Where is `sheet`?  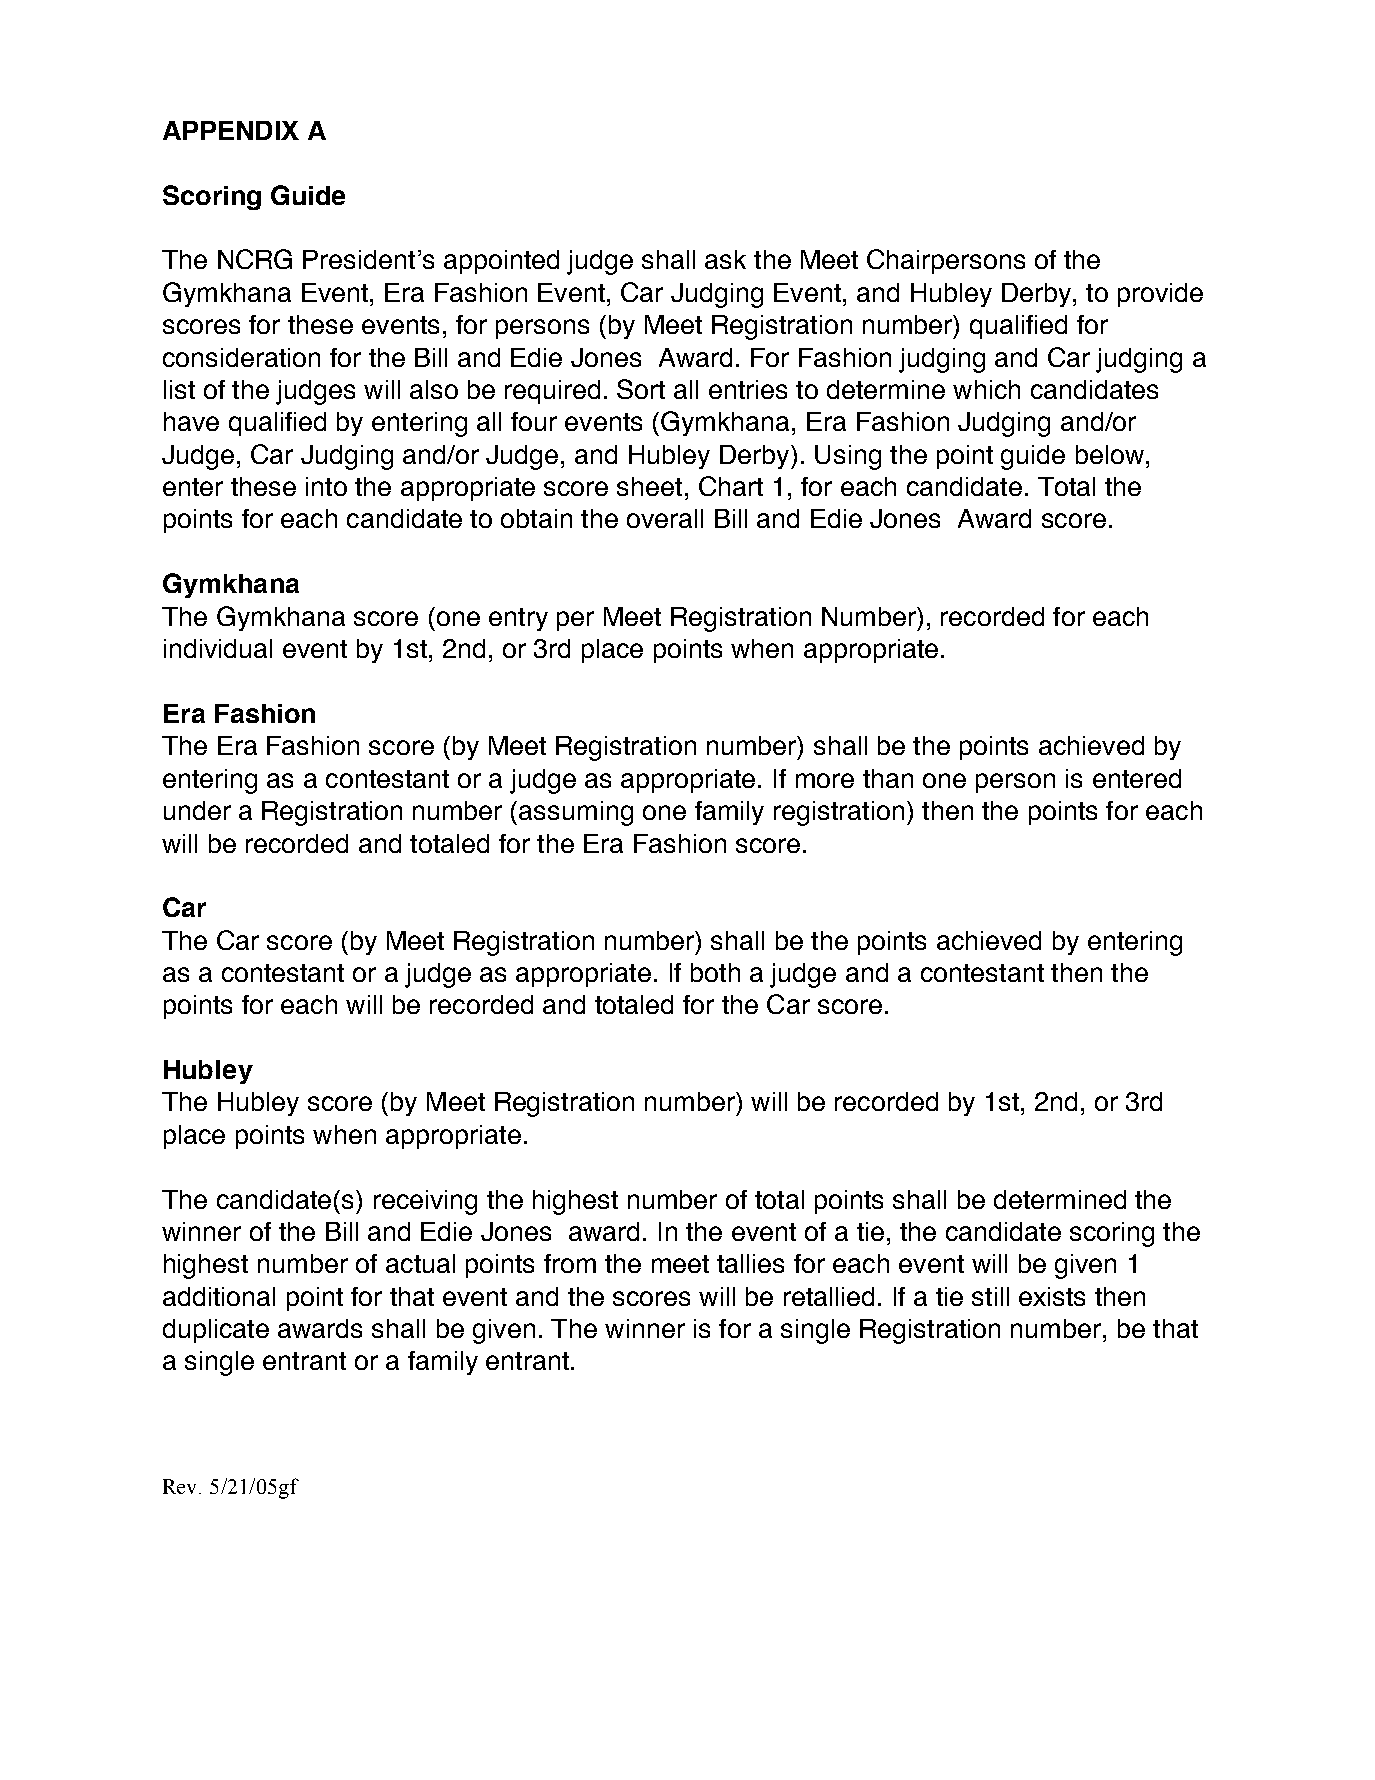 sheet is located at coordinates (649, 486).
